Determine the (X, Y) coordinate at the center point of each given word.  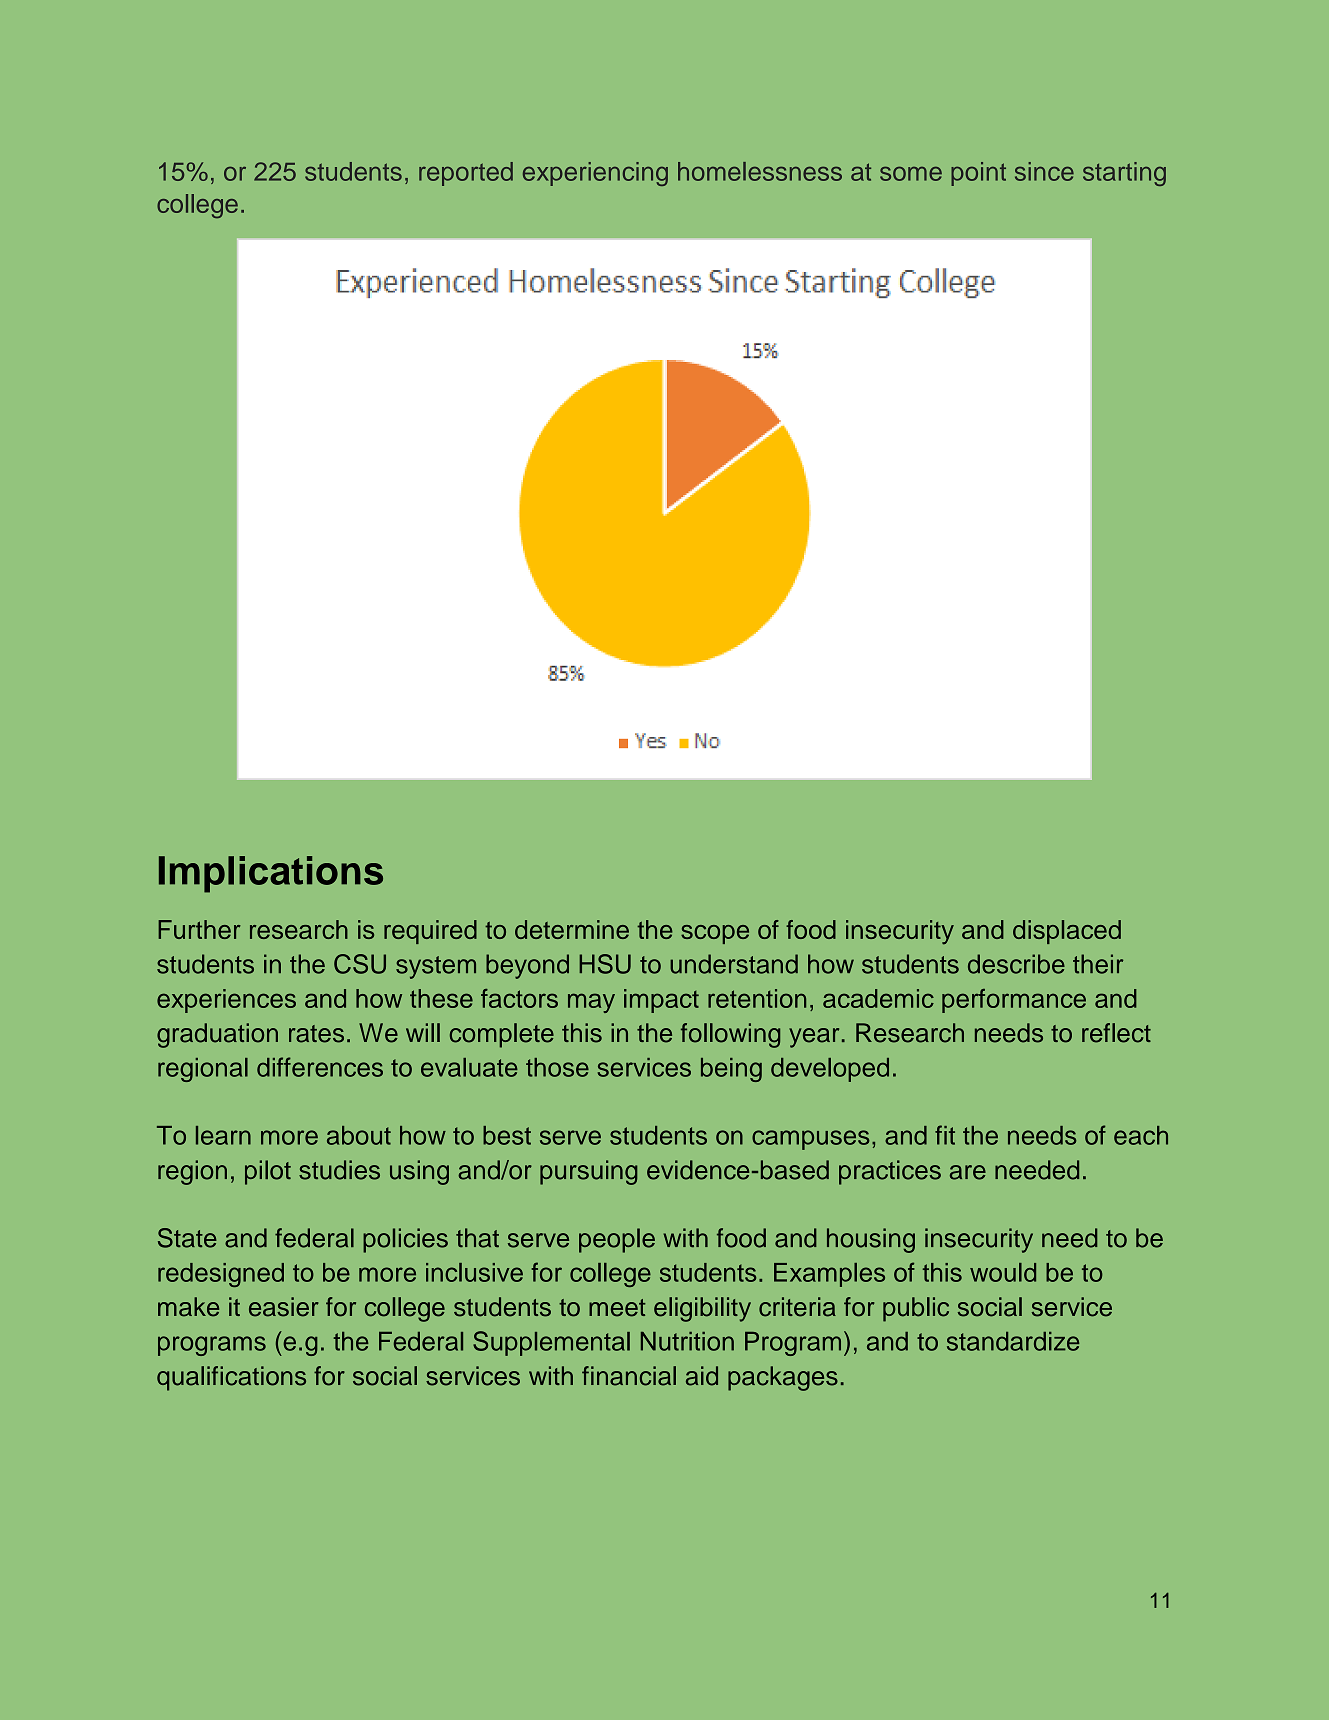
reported (466, 174)
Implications (271, 874)
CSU (360, 964)
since (1044, 171)
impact (661, 1001)
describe (1016, 964)
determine (572, 929)
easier (284, 1307)
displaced (1067, 932)
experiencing (595, 174)
